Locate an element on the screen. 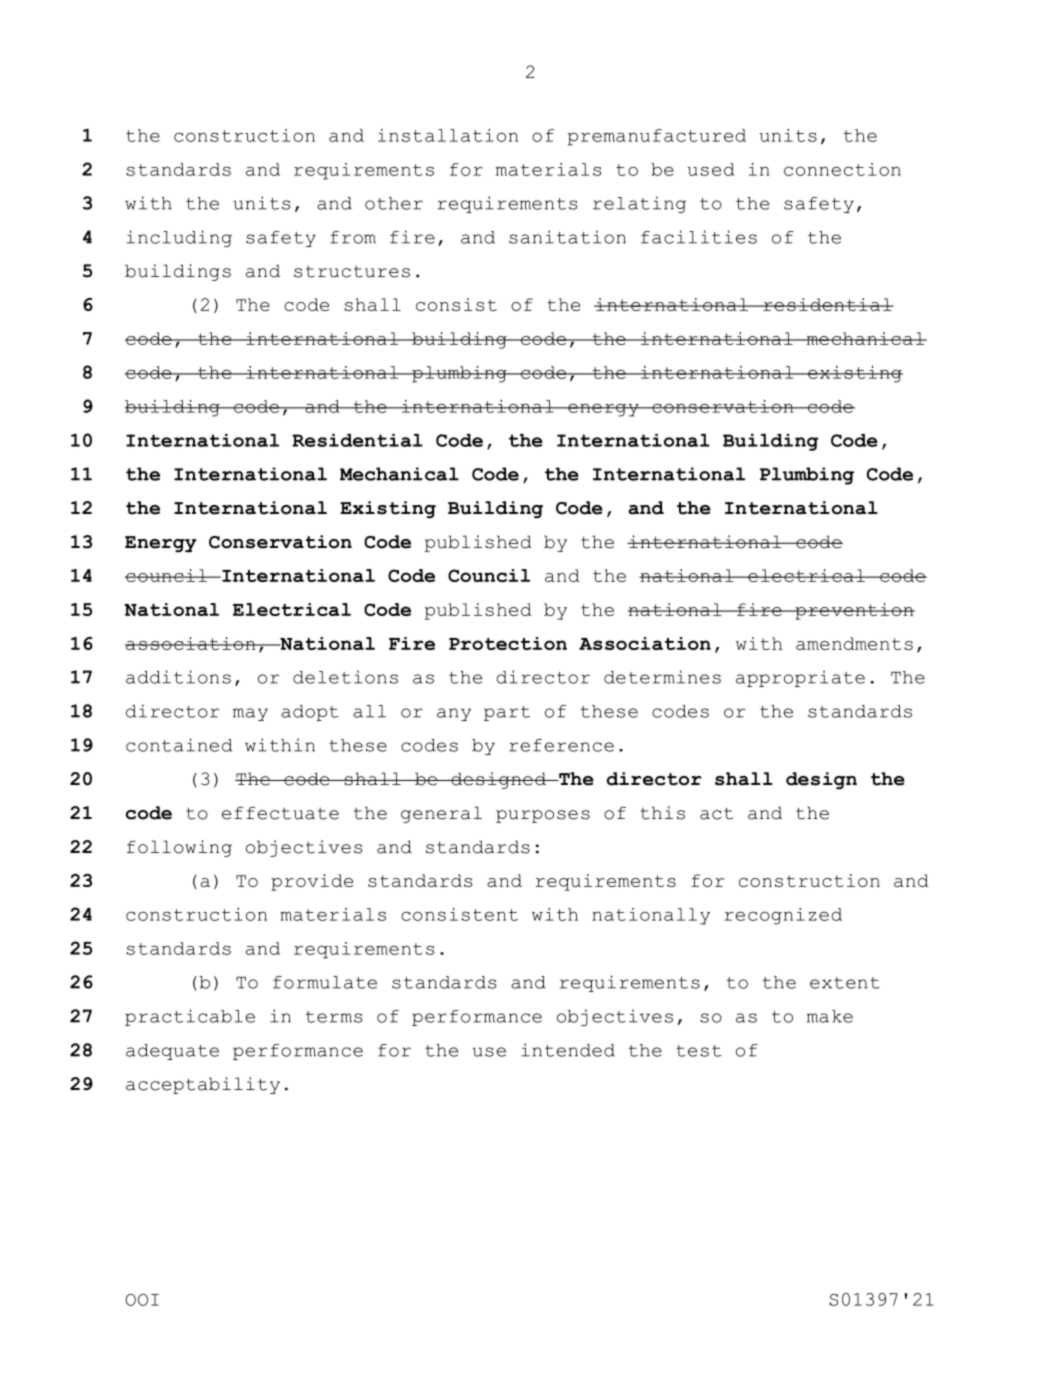  test is located at coordinates (698, 1051).
